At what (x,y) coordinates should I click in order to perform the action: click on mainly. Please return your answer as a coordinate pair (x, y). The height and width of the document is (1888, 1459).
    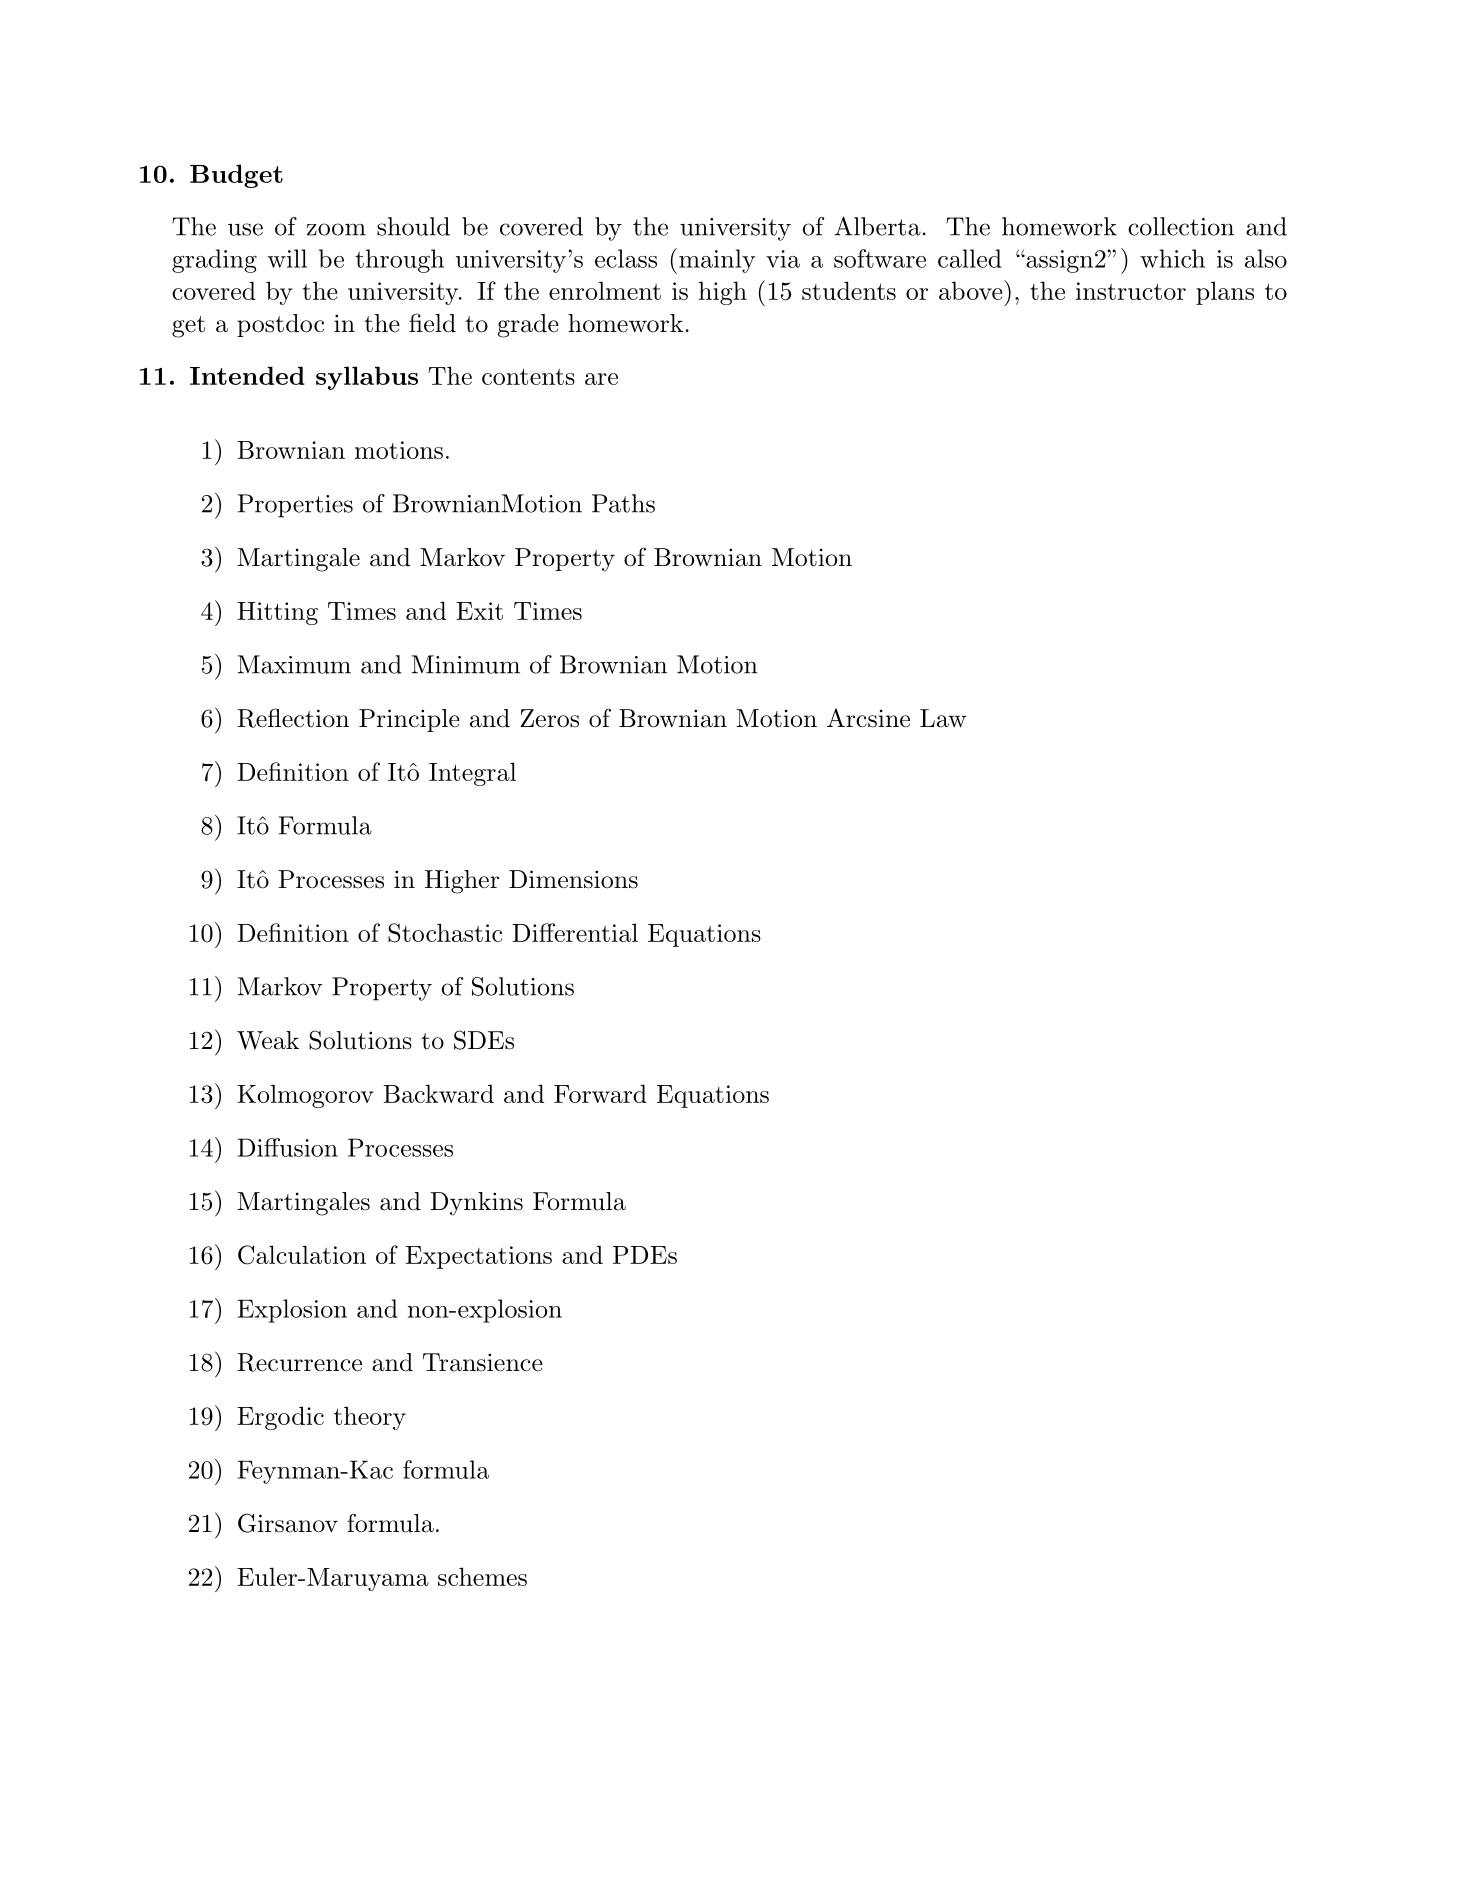
    Looking at the image, I should click on (715, 261).
